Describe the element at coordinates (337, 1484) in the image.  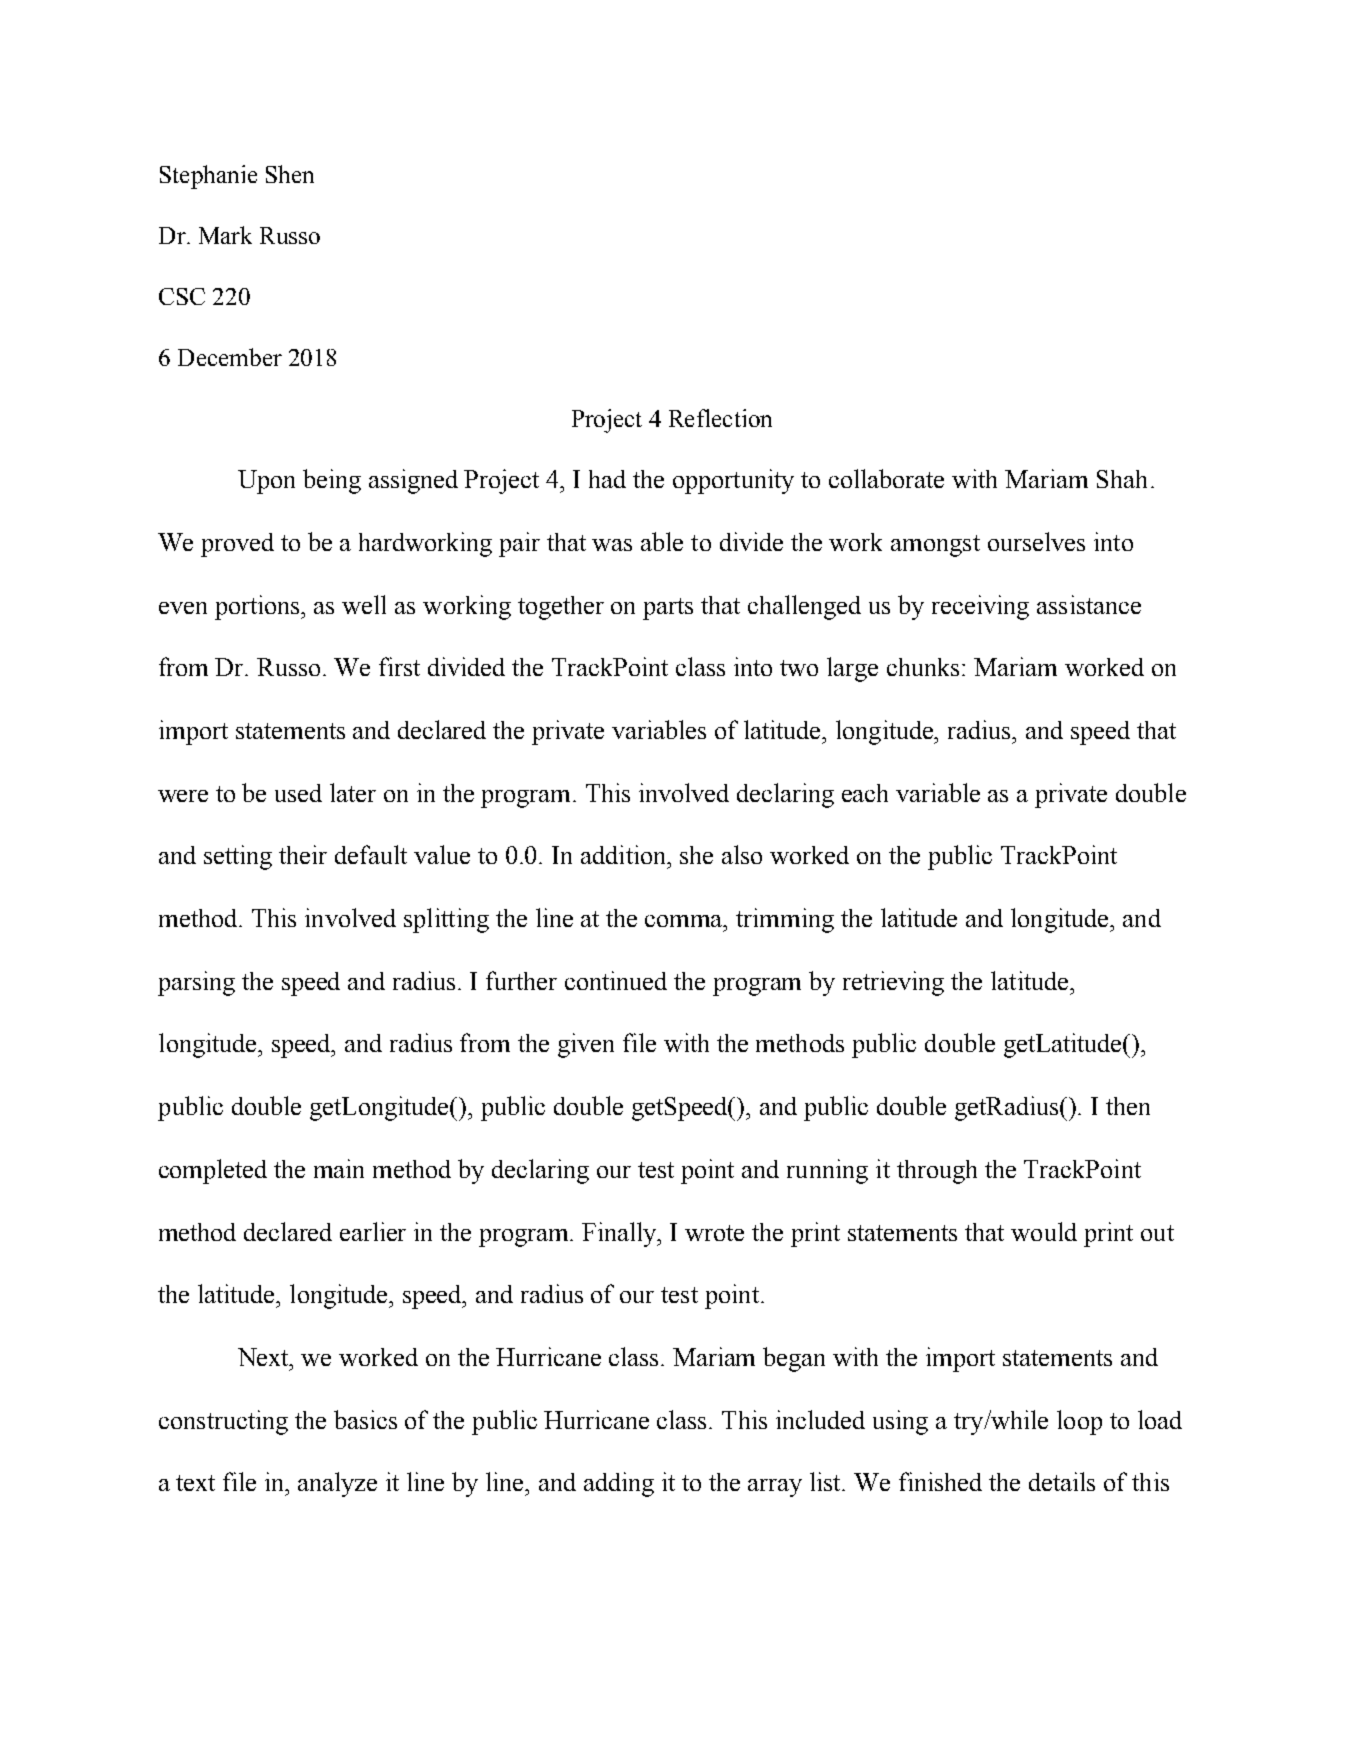
I see `analyze` at that location.
